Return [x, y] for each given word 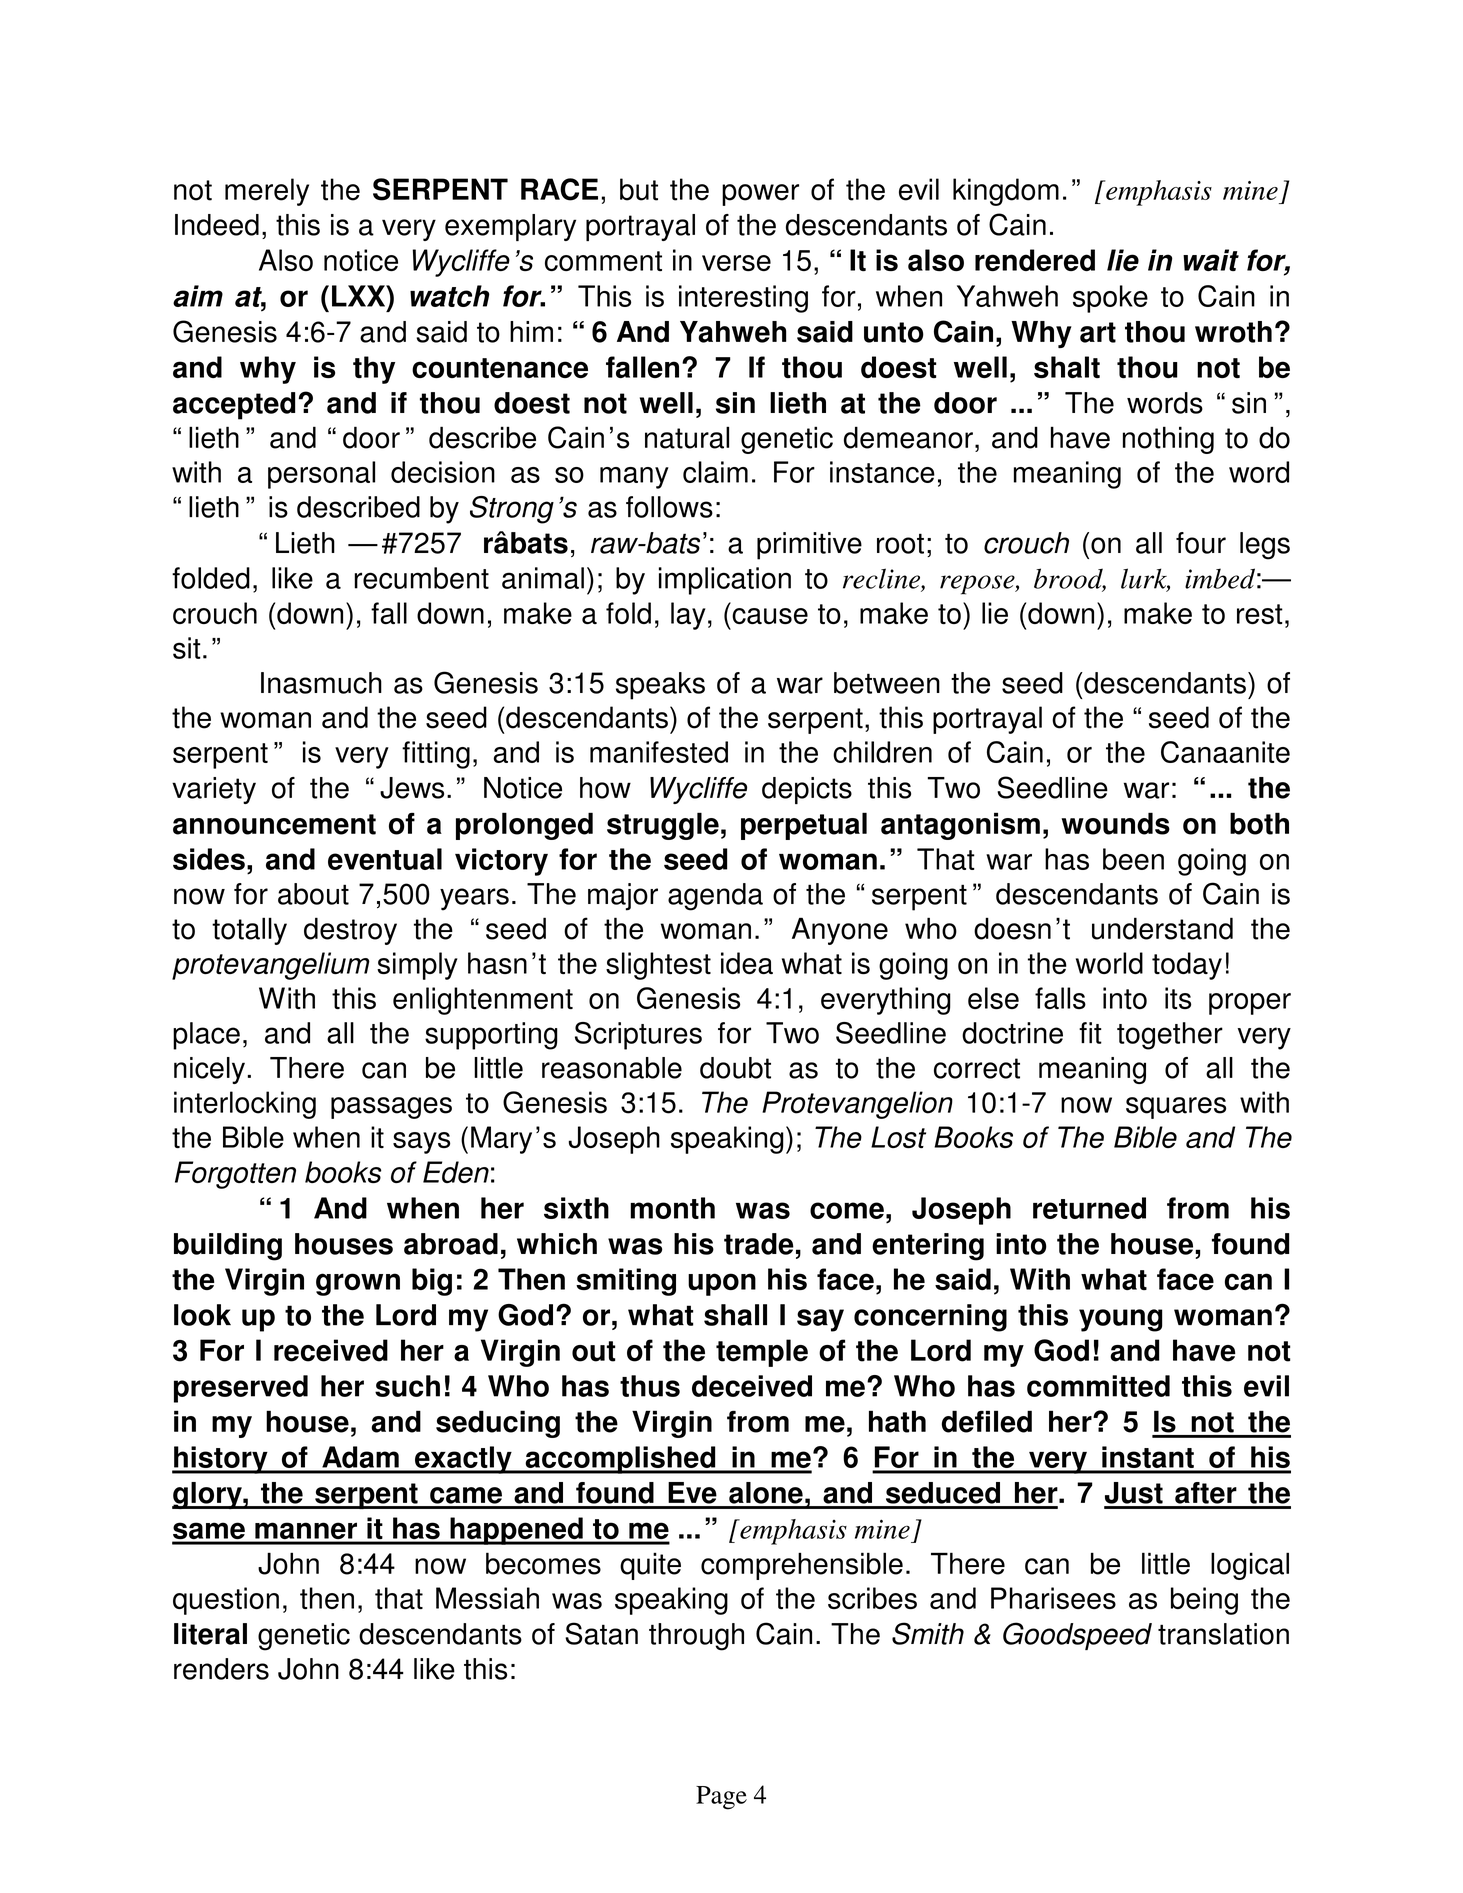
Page [721, 1798]
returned [1089, 1208]
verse [736, 263]
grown [358, 1284]
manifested [659, 752]
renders [221, 1669]
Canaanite [1225, 752]
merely [267, 192]
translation [1223, 1634]
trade [759, 1244]
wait [1211, 260]
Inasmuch [321, 683]
